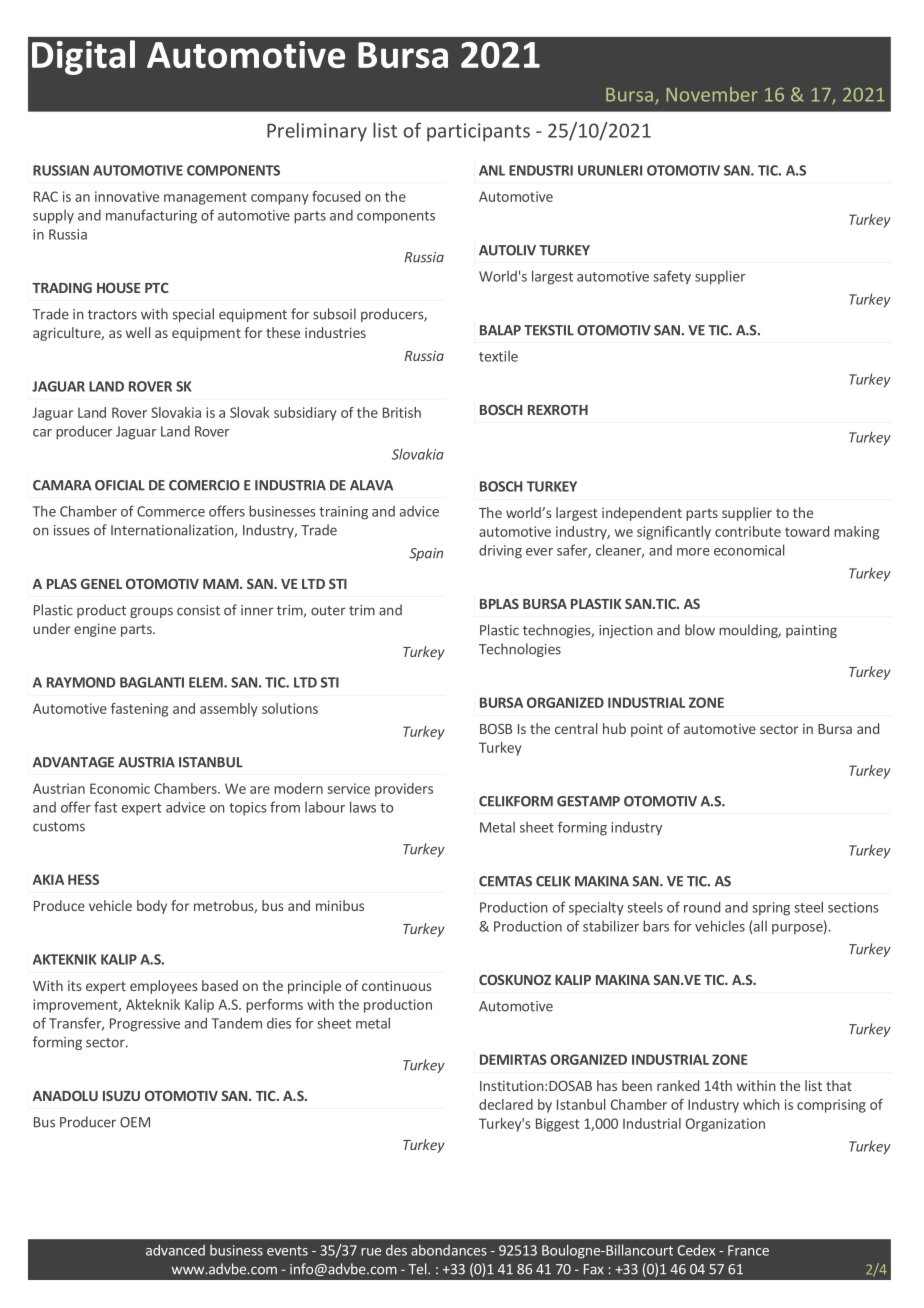  I want to click on HESS, so click(83, 879).
